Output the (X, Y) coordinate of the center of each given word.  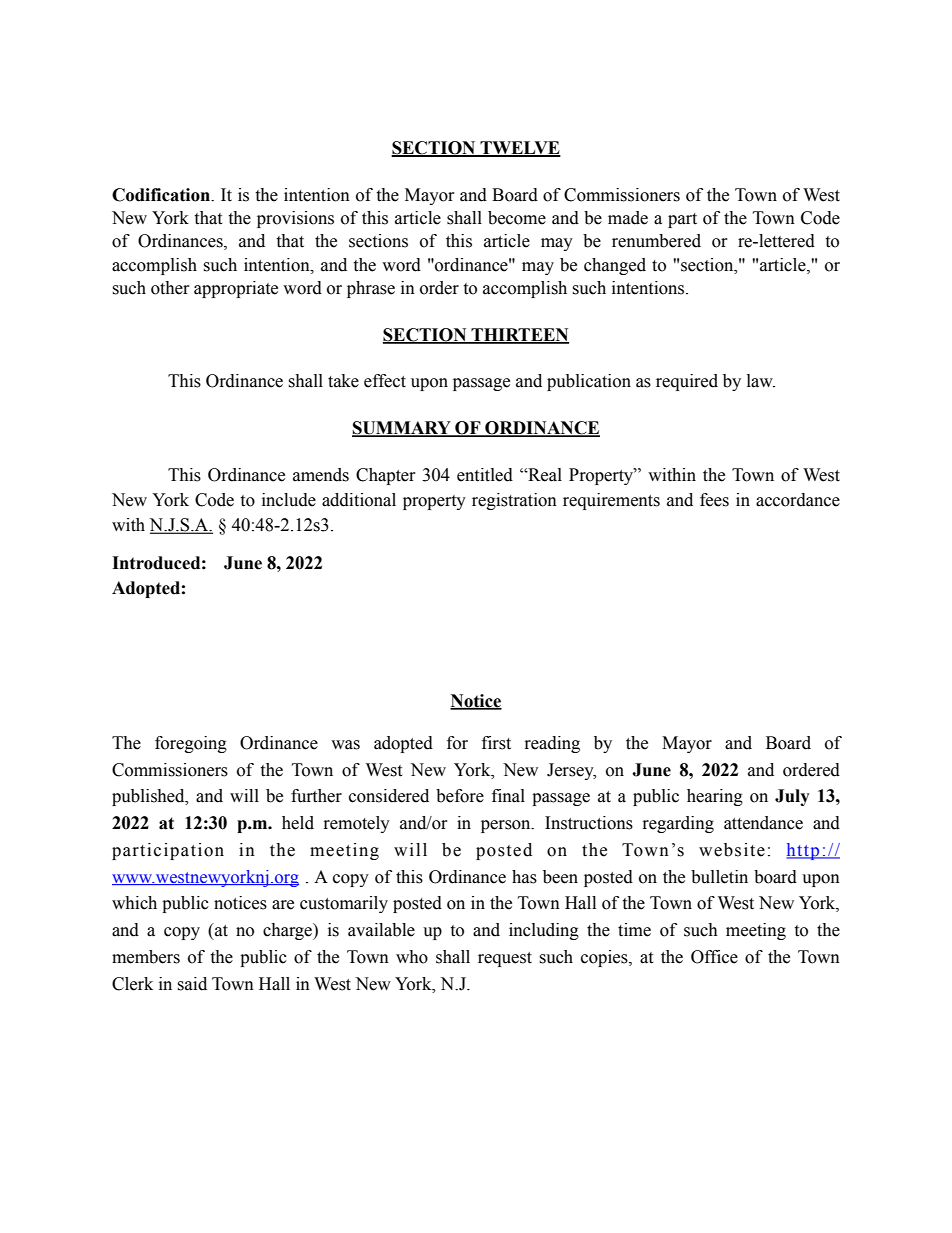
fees (714, 500)
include (289, 500)
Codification (162, 195)
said (192, 984)
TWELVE (519, 149)
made (628, 218)
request (505, 959)
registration (514, 501)
